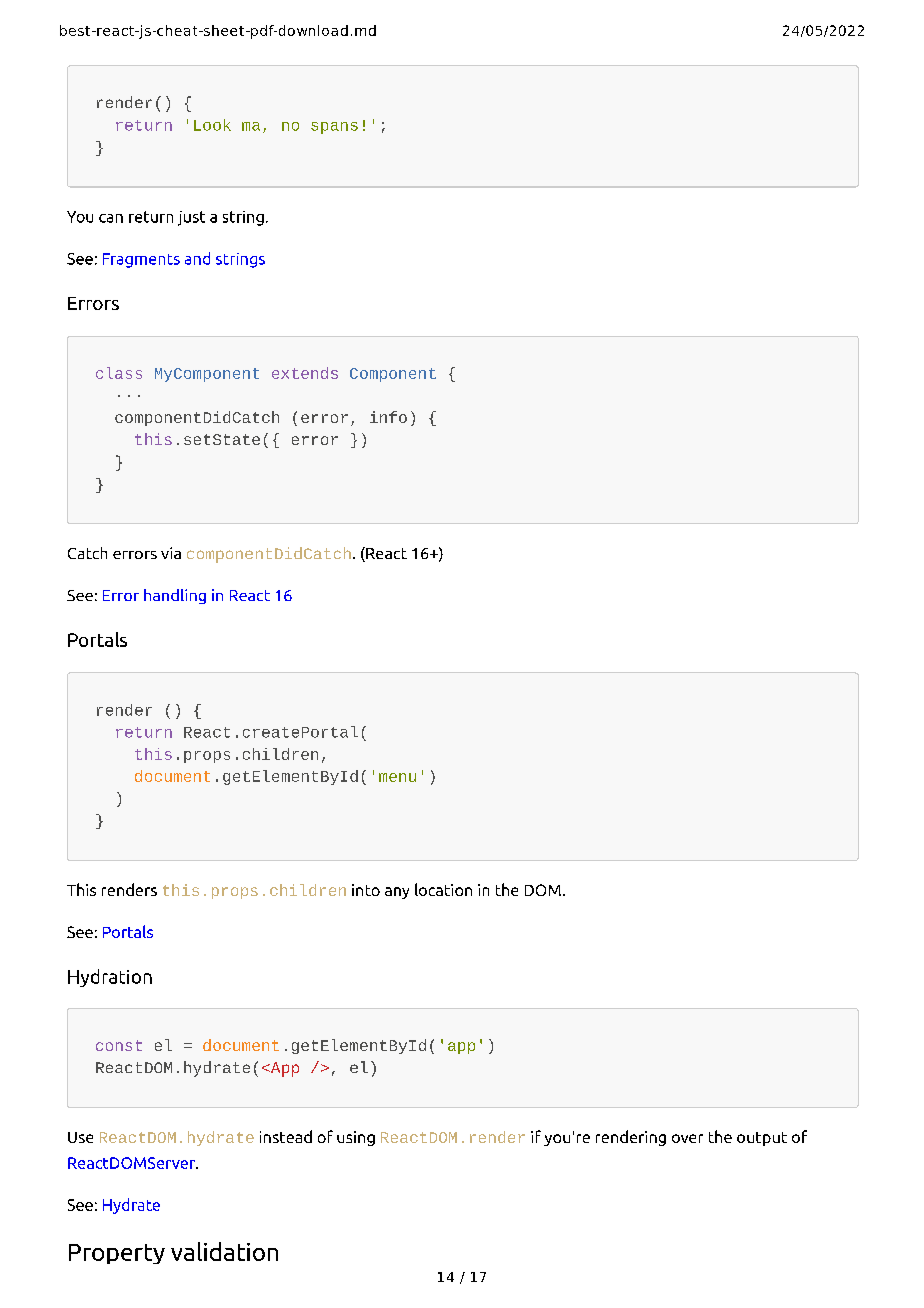  I want to click on into, so click(366, 890).
